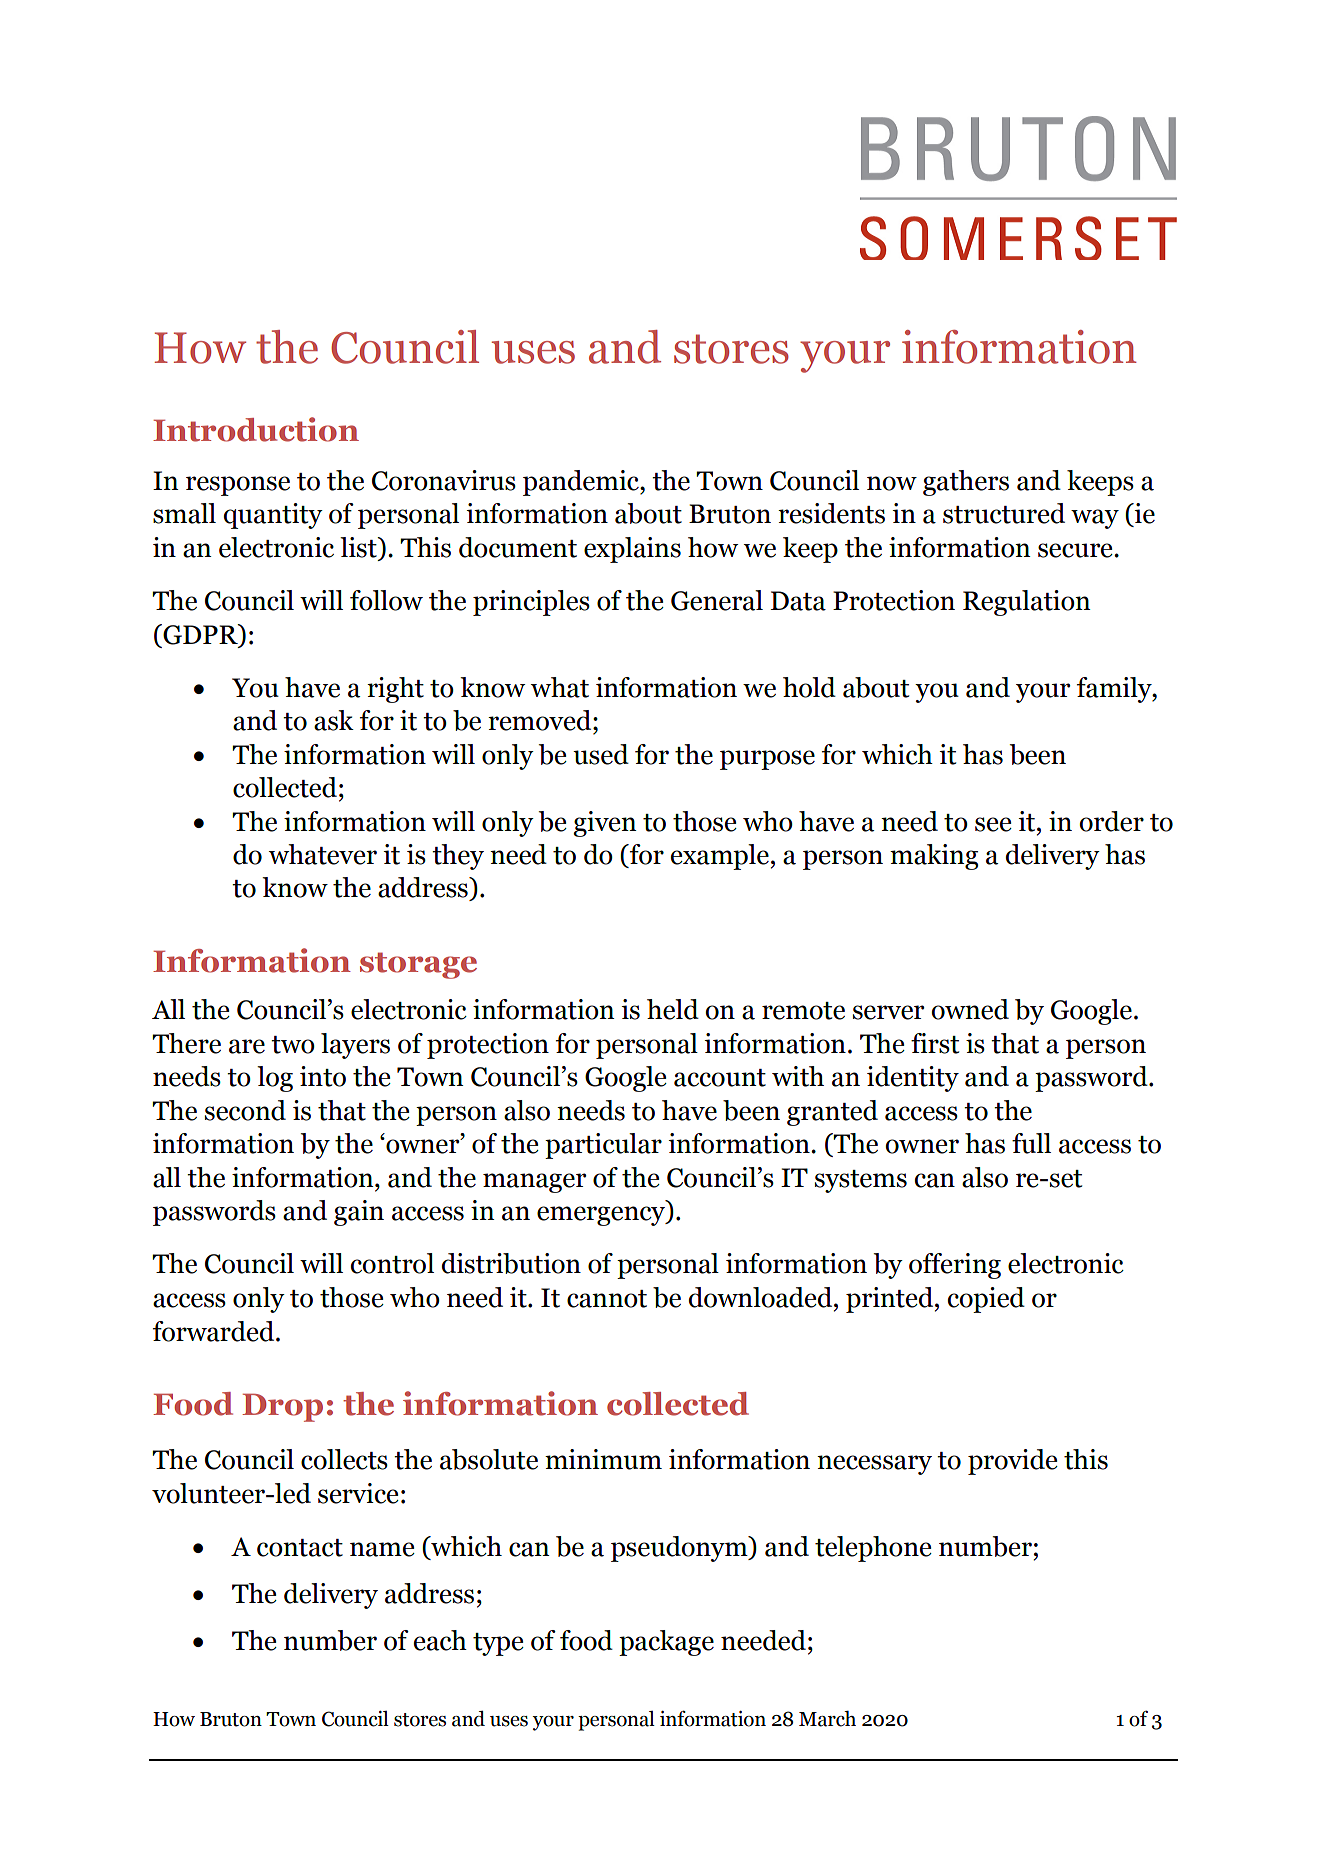 The width and height of the document is (1325, 1875). Describe the element at coordinates (582, 483) in the document. I see `pandemic` at that location.
